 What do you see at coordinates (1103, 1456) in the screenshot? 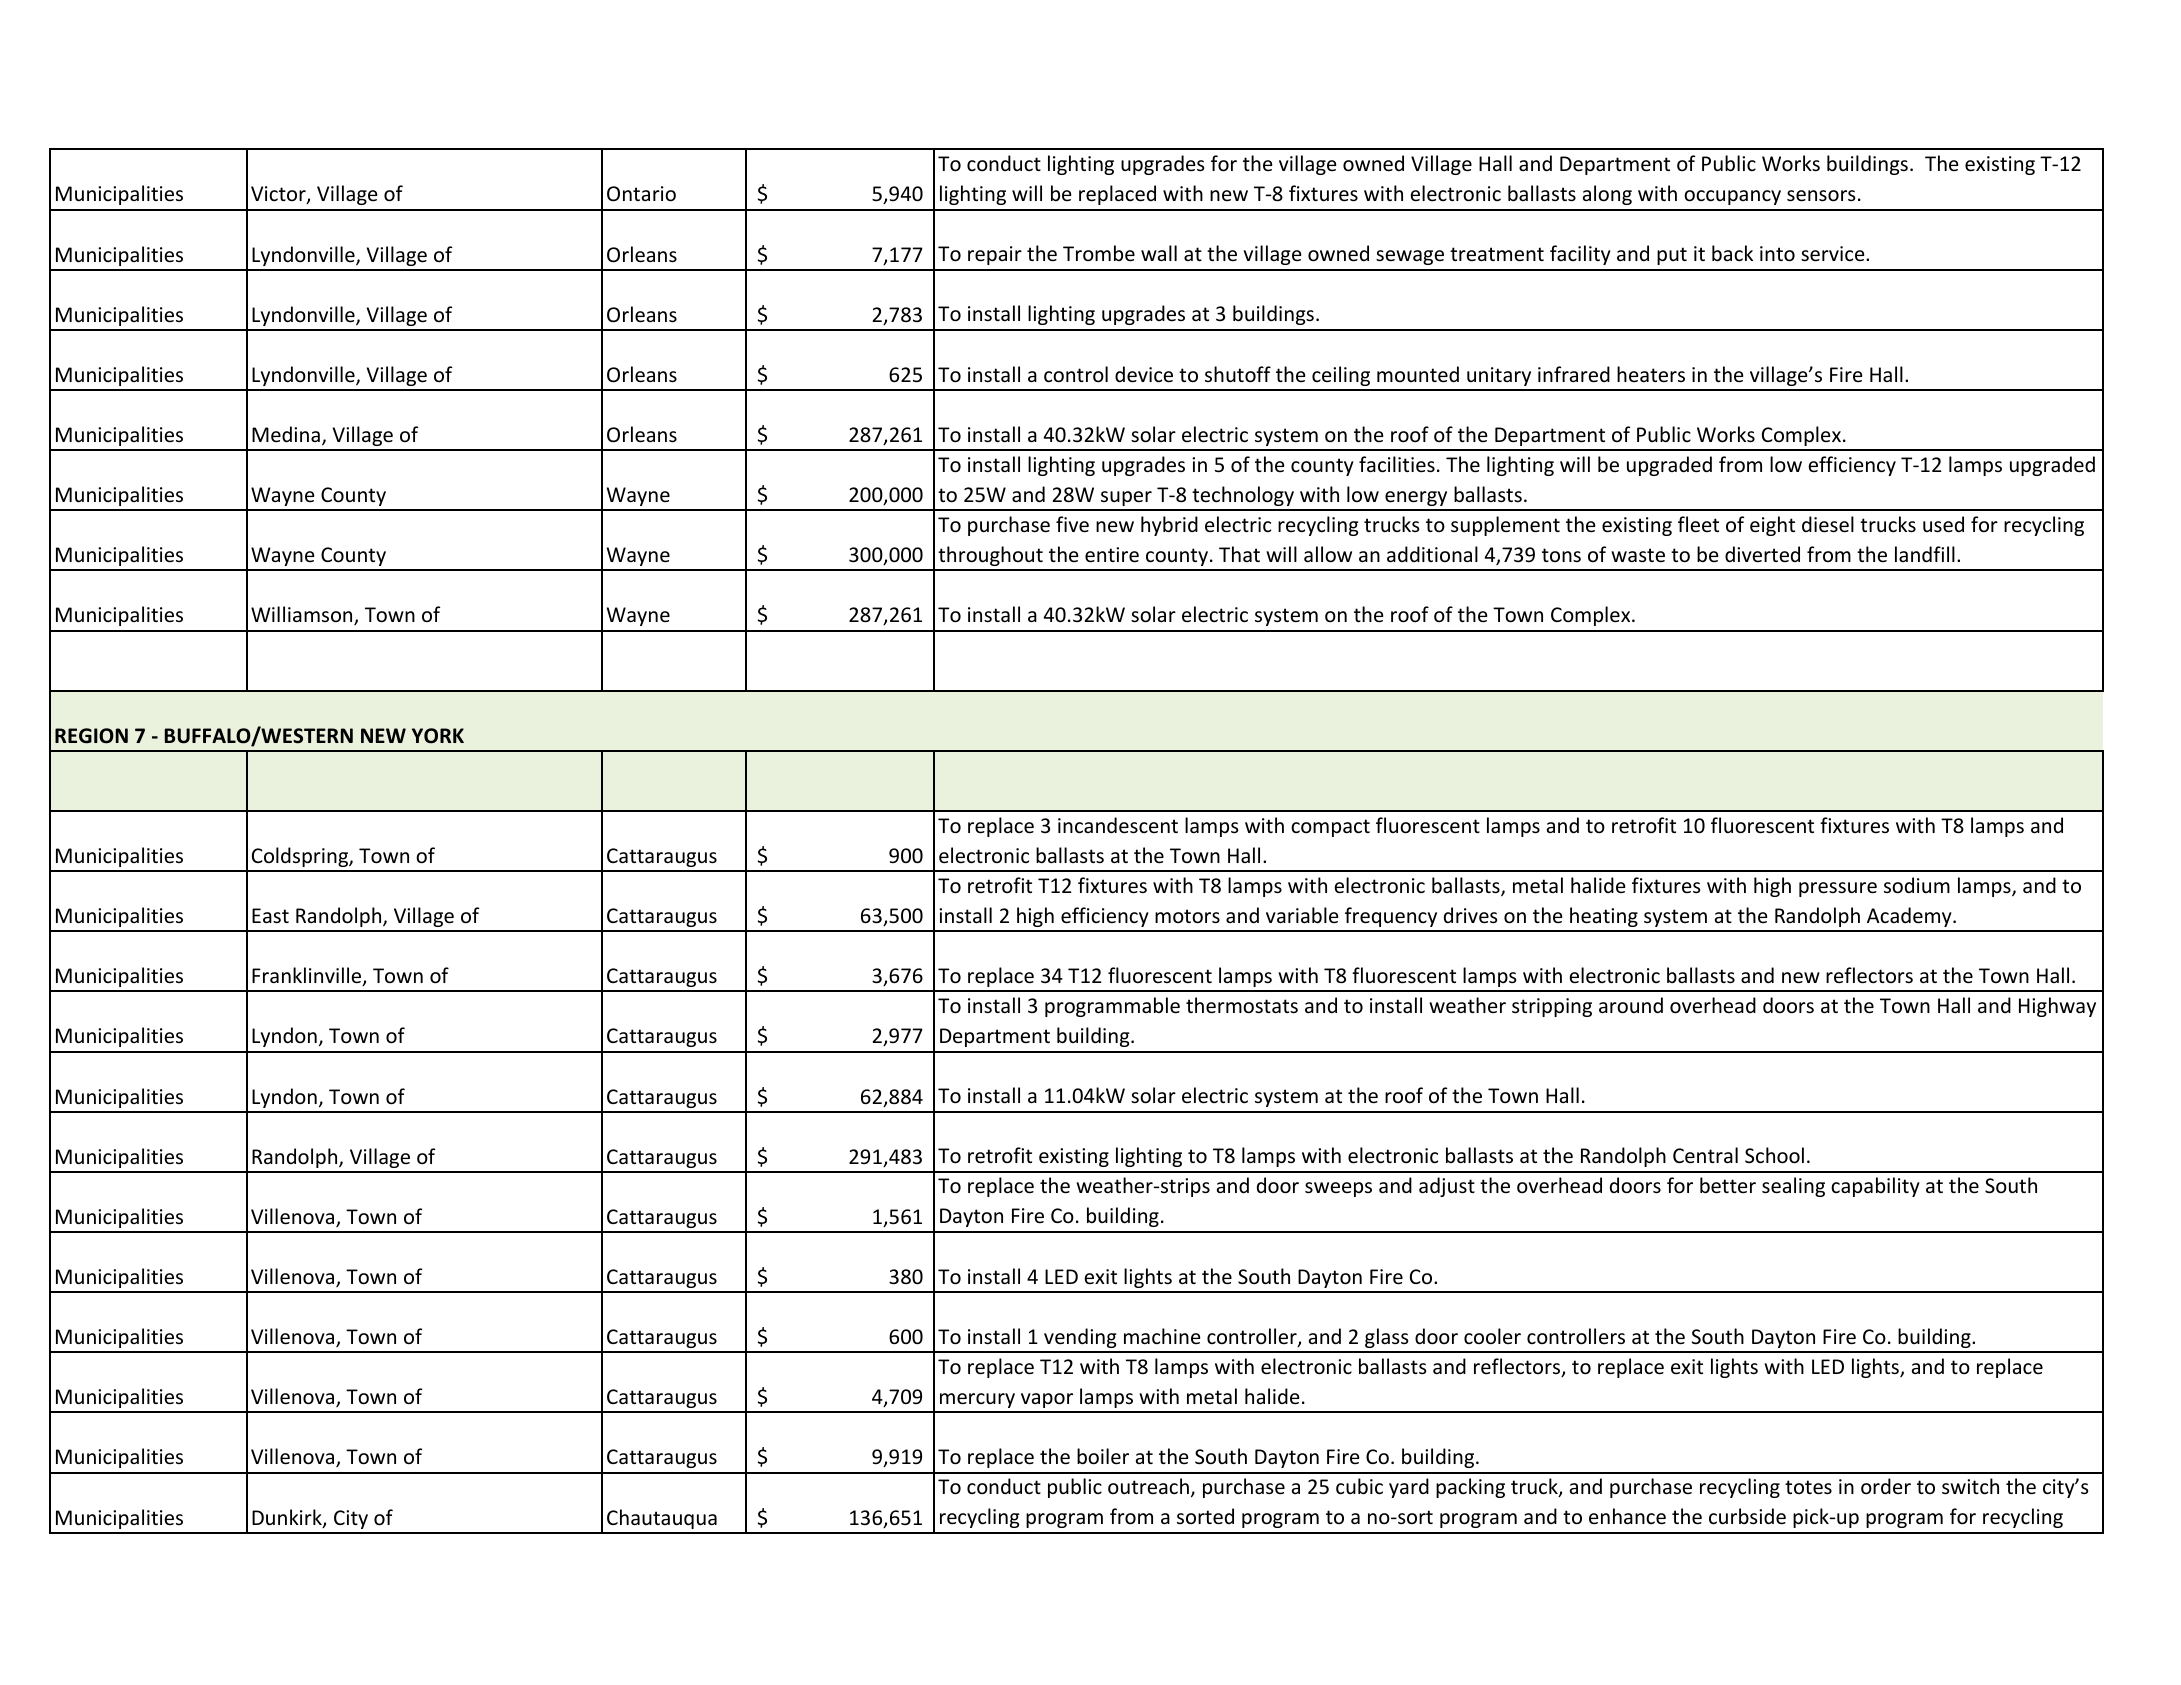
I see `boiler` at bounding box center [1103, 1456].
